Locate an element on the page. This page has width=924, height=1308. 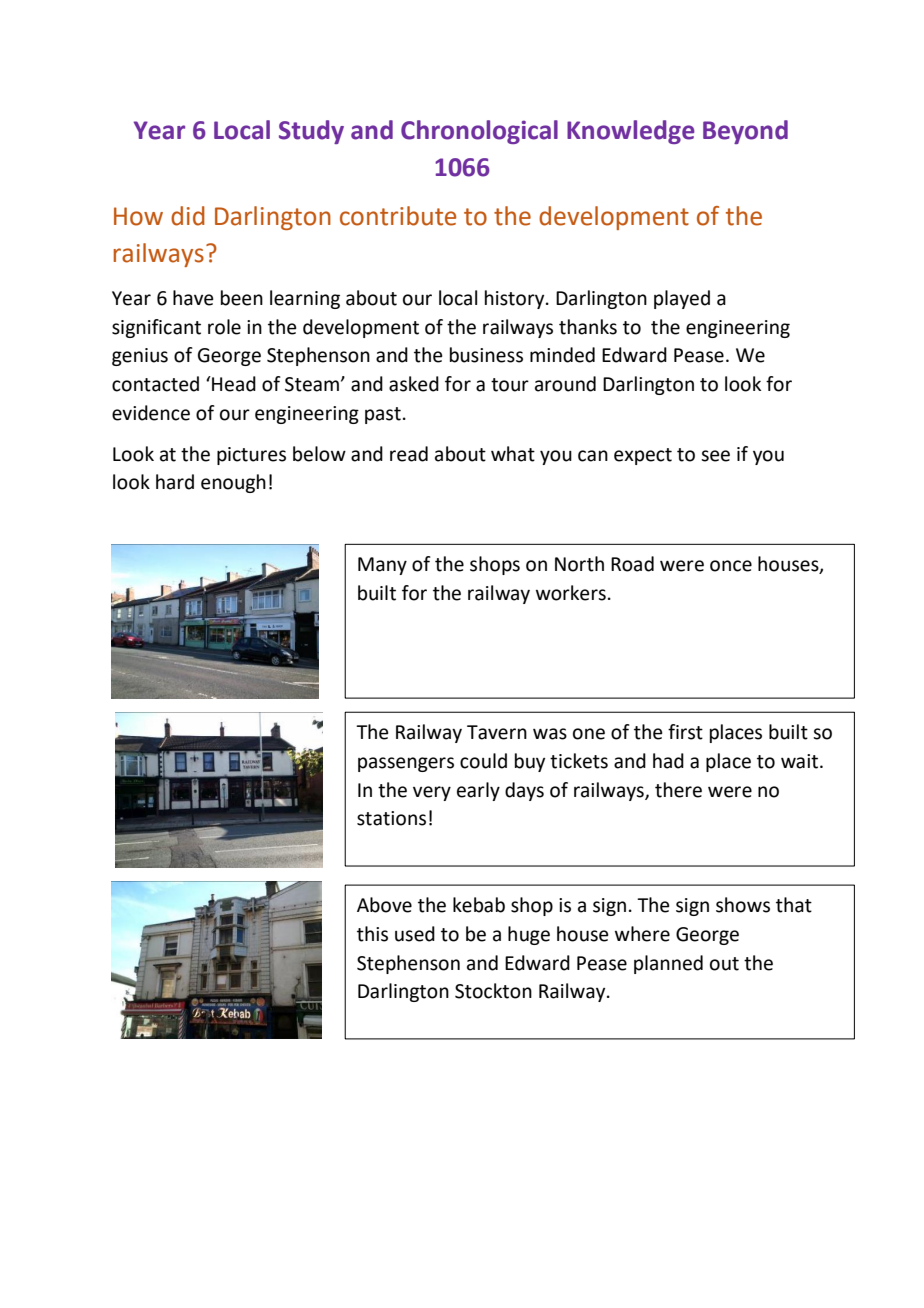
Tavern is located at coordinates (497, 732).
